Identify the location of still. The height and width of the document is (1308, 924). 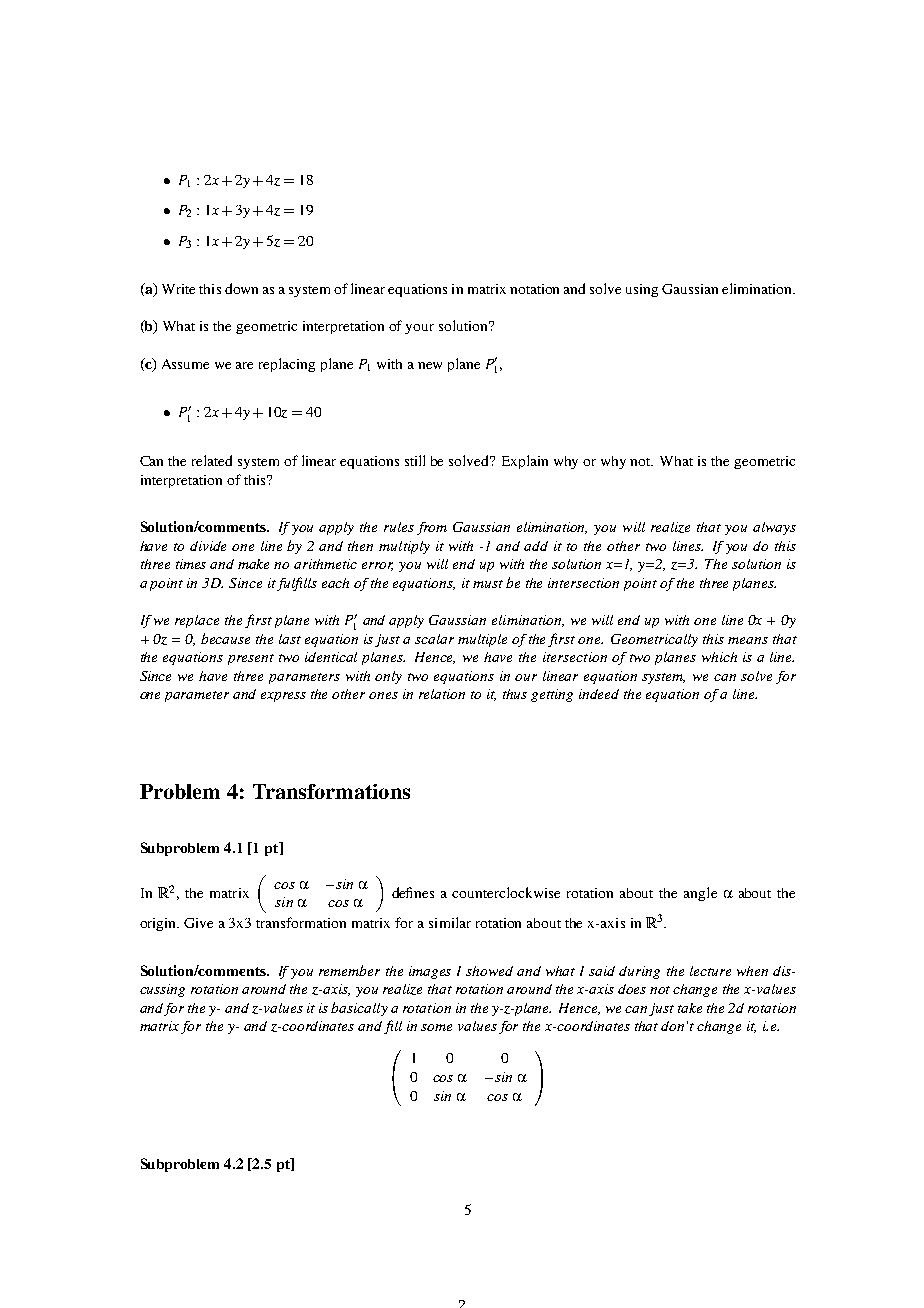
(415, 460).
